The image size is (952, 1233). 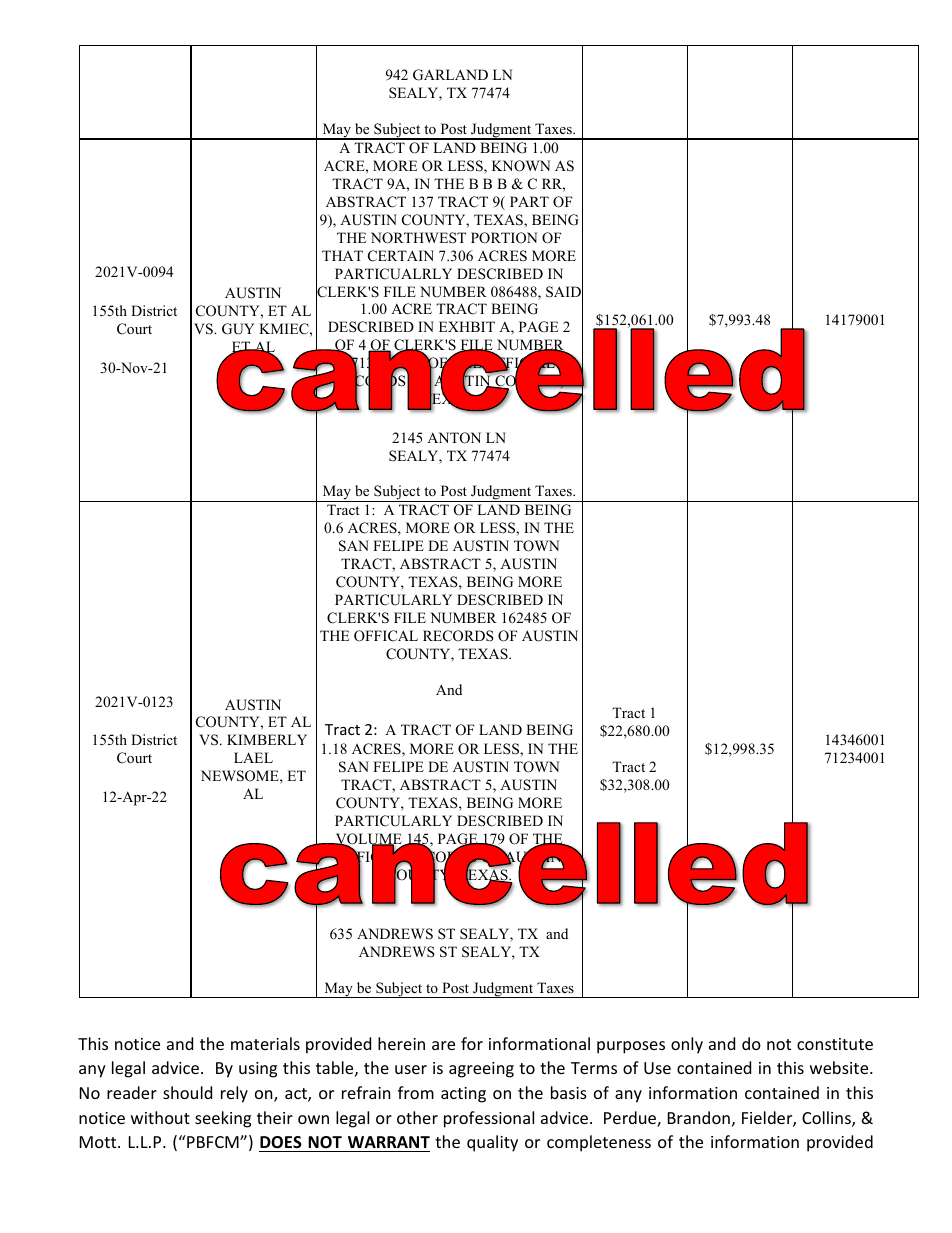 I want to click on are, so click(x=443, y=1045).
